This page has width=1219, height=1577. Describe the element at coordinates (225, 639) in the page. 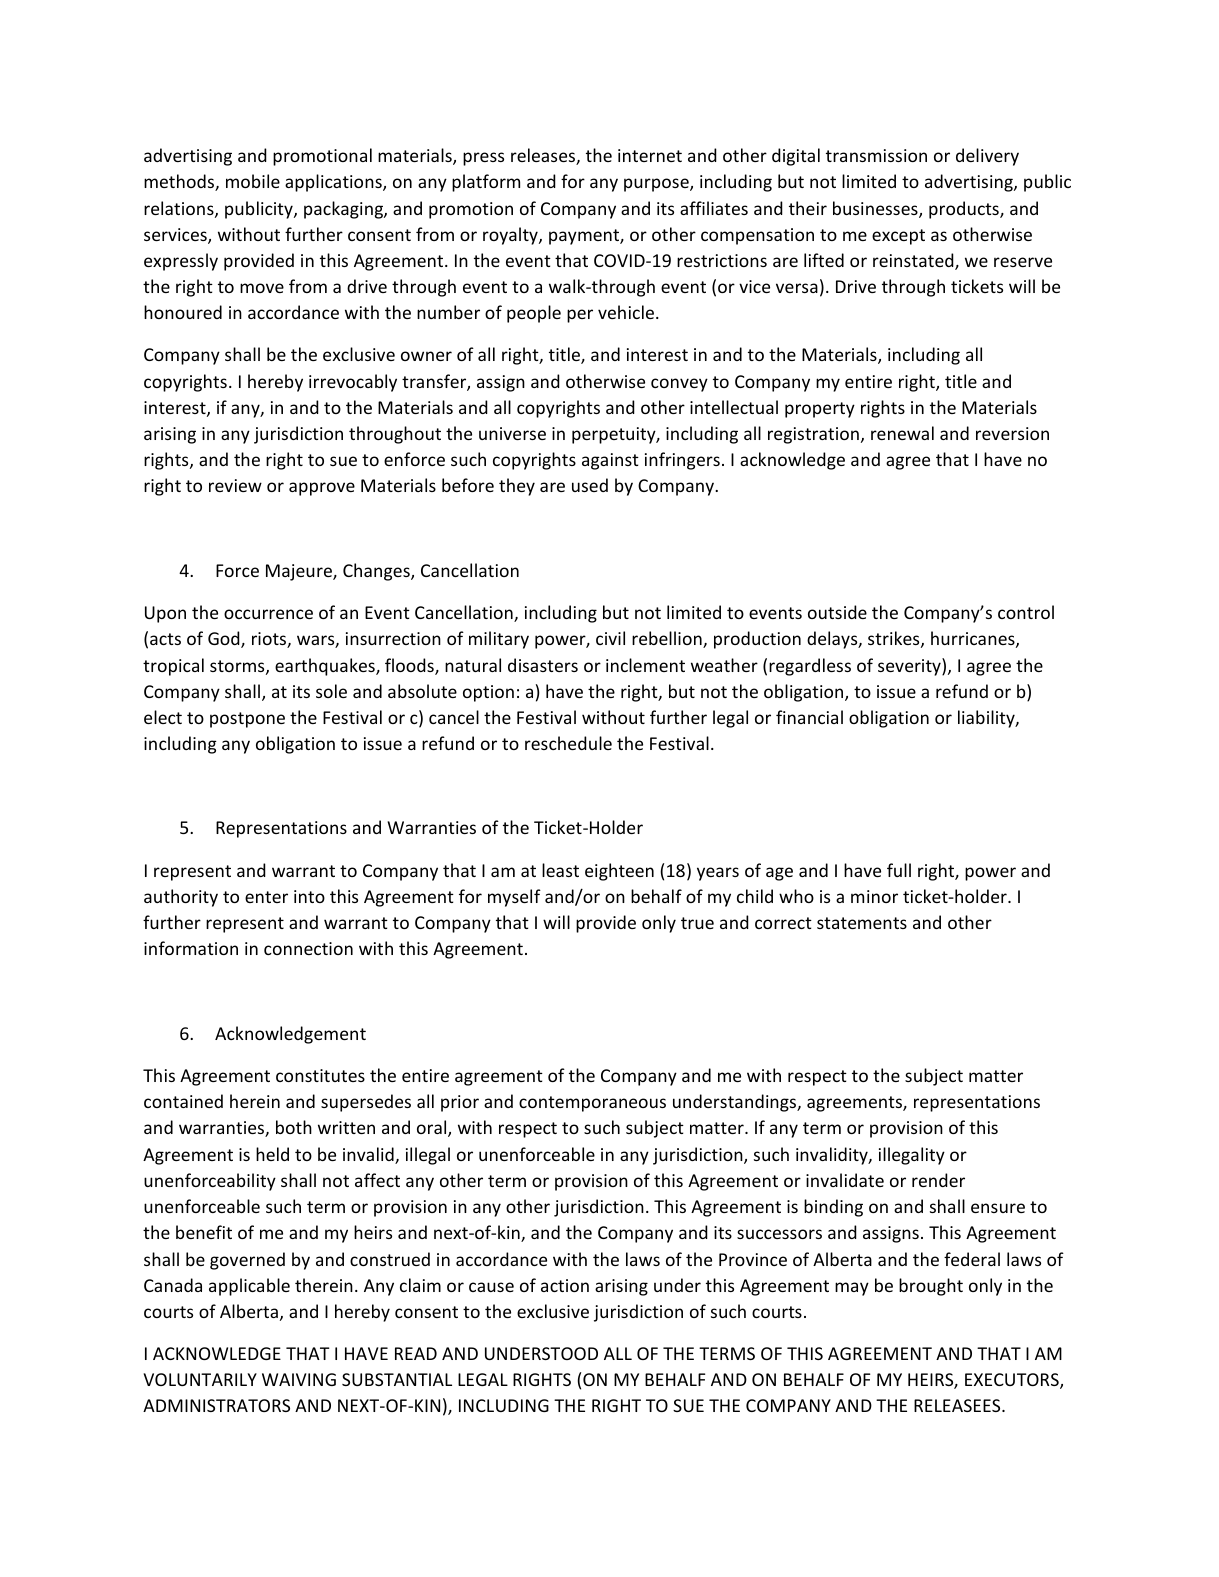

I see `God` at that location.
